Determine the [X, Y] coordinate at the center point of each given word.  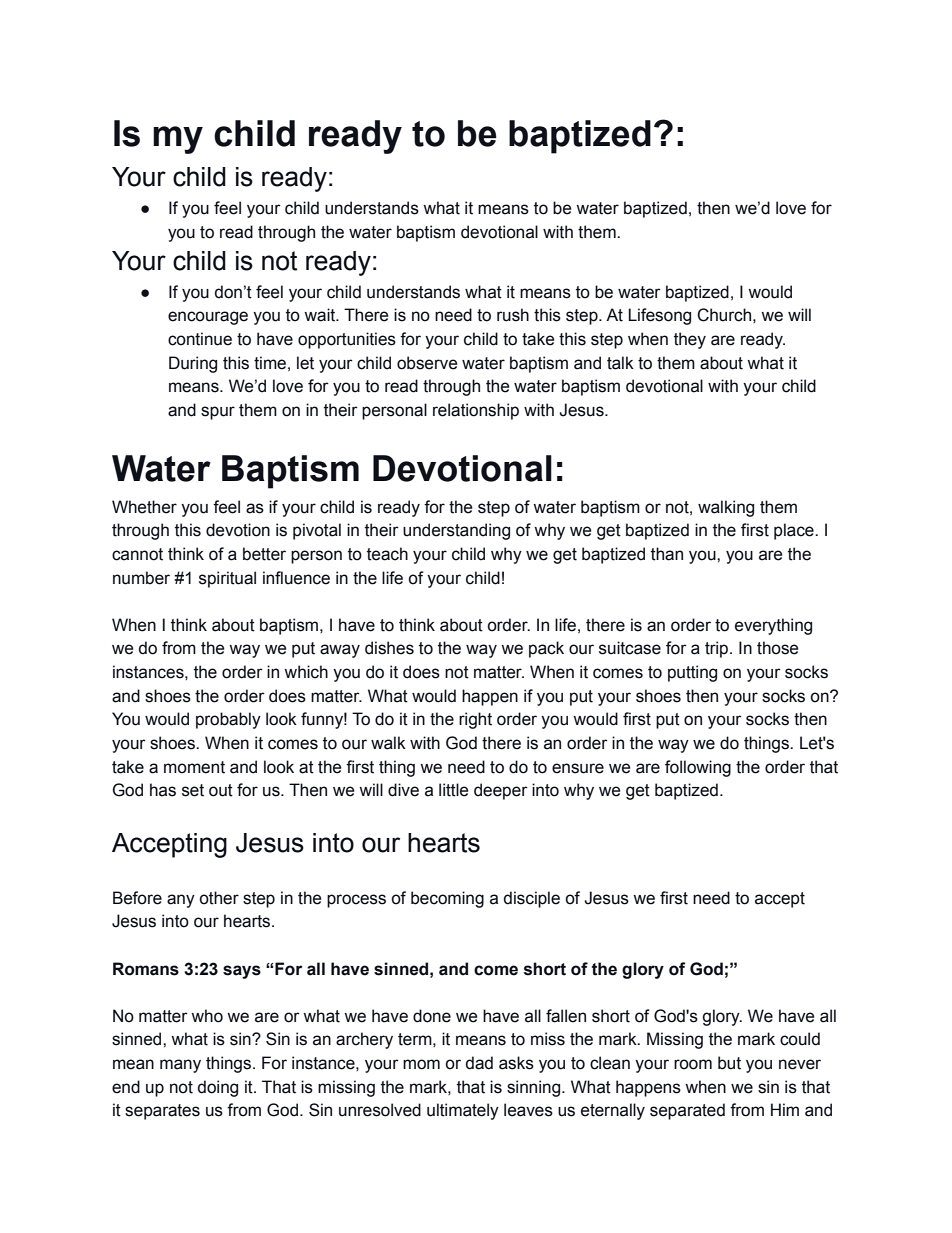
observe [427, 363]
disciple [532, 899]
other [219, 898]
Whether [144, 507]
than [667, 554]
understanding [456, 531]
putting [692, 673]
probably [228, 720]
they [690, 340]
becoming [447, 899]
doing [218, 1088]
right [475, 720]
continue [200, 339]
